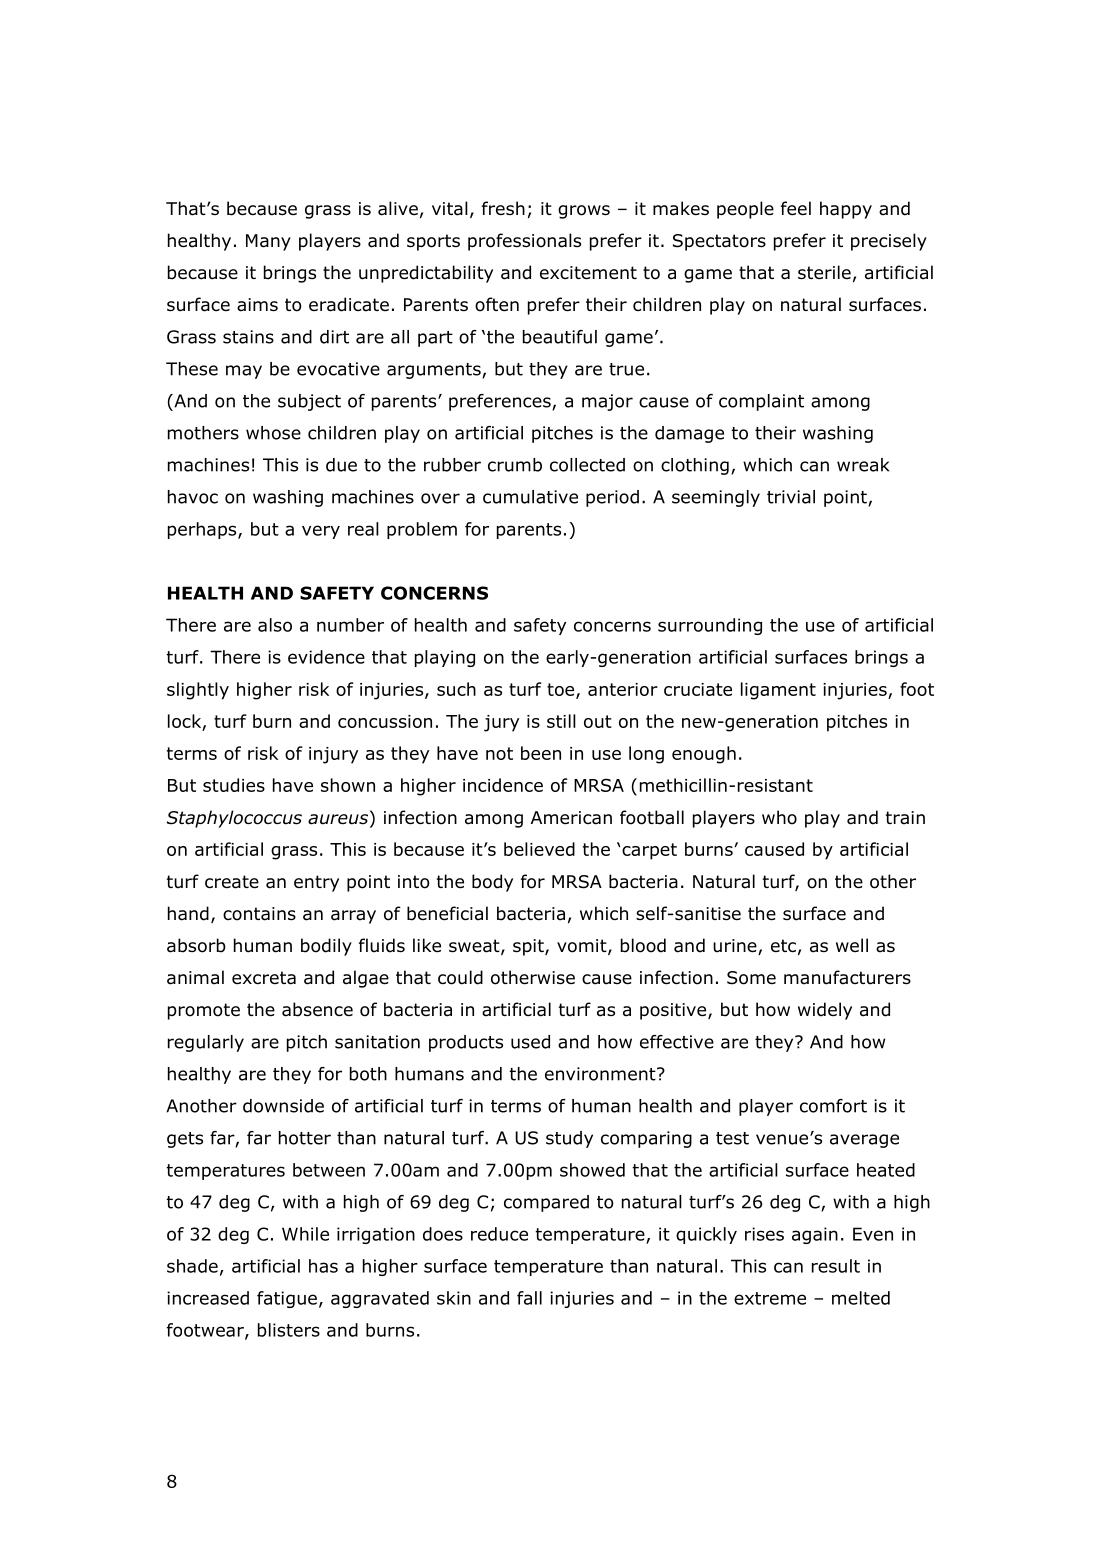 Image resolution: width=1101 pixels, height=1558 pixels. Describe the element at coordinates (268, 242) in the page. I see `Many` at that location.
